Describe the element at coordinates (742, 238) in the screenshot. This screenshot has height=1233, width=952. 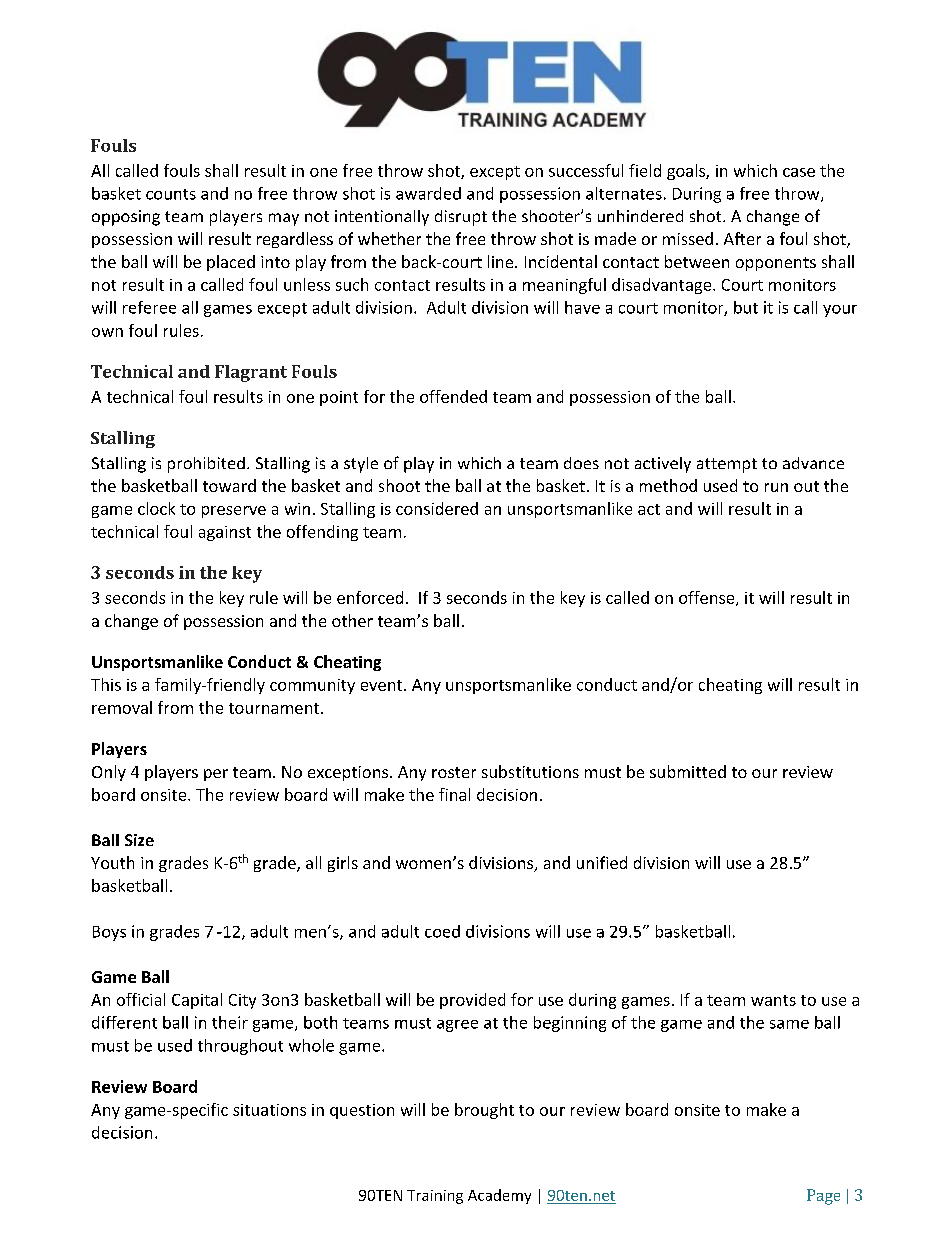
I see `After` at that location.
